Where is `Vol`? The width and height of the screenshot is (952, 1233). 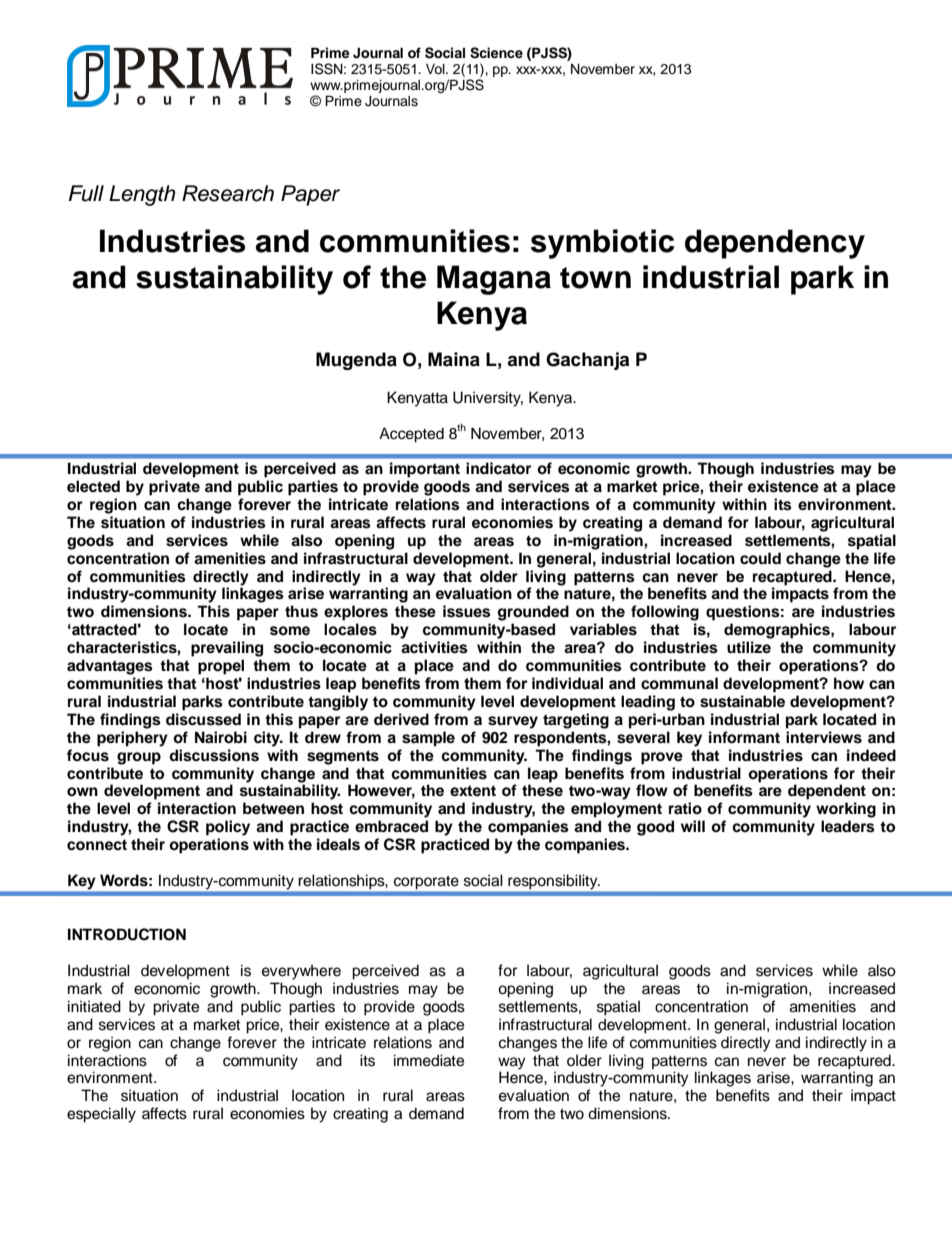 Vol is located at coordinates (436, 69).
